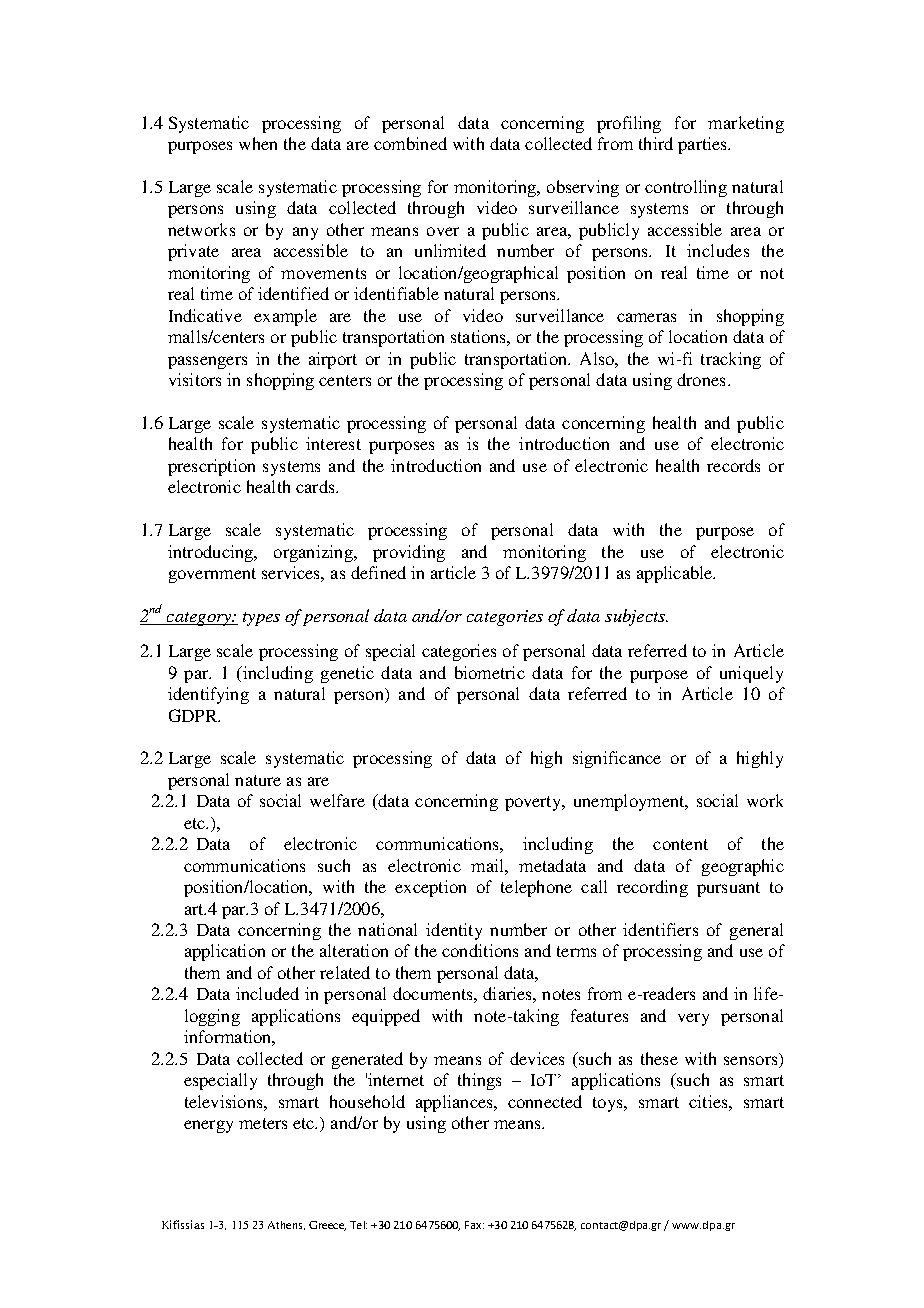 The image size is (924, 1308). What do you see at coordinates (258, 143) in the document?
I see `when` at bounding box center [258, 143].
